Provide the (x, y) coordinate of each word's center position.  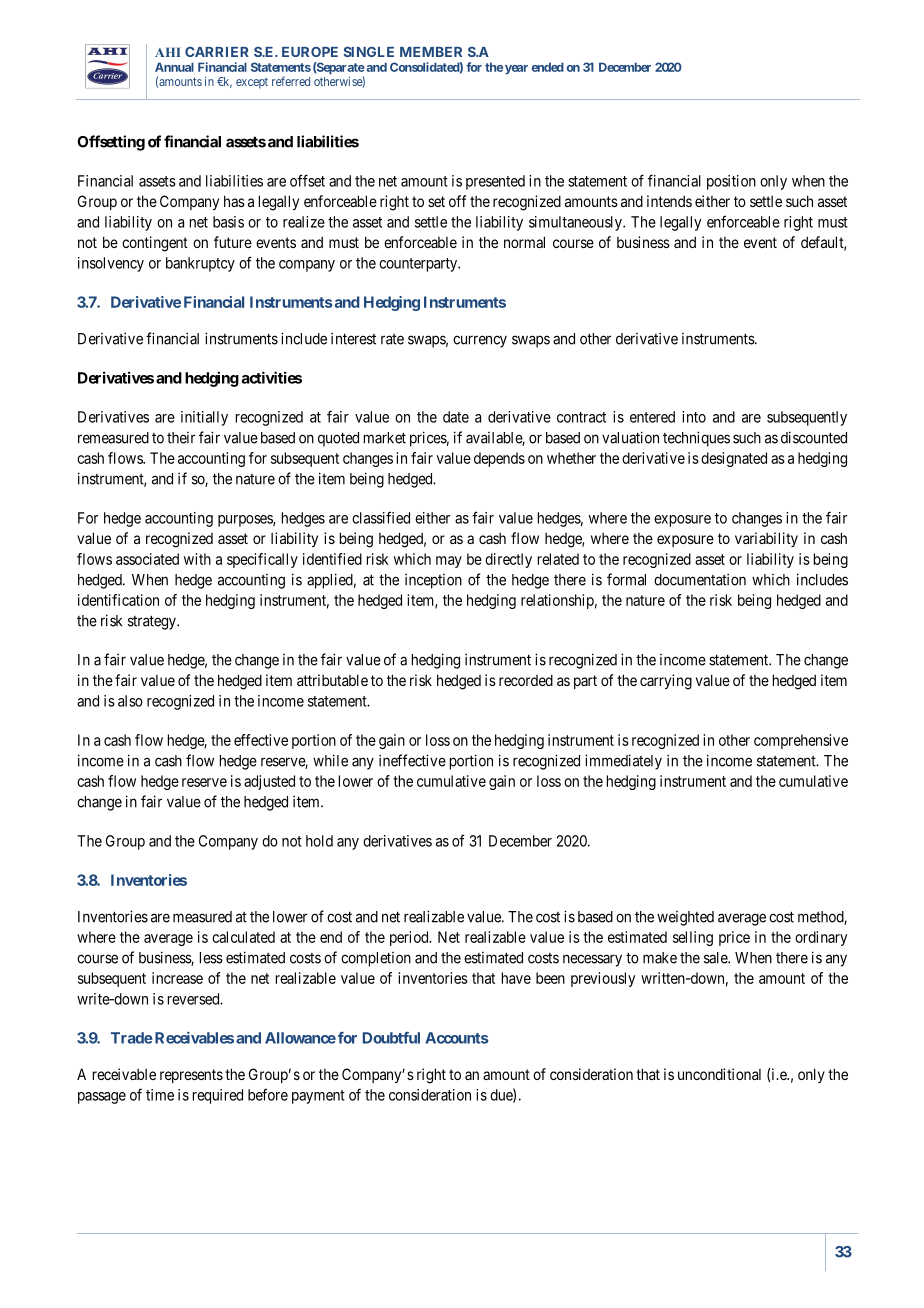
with (197, 559)
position (731, 182)
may (449, 562)
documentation (700, 579)
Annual (174, 67)
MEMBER (431, 52)
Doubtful (391, 1038)
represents (191, 1076)
